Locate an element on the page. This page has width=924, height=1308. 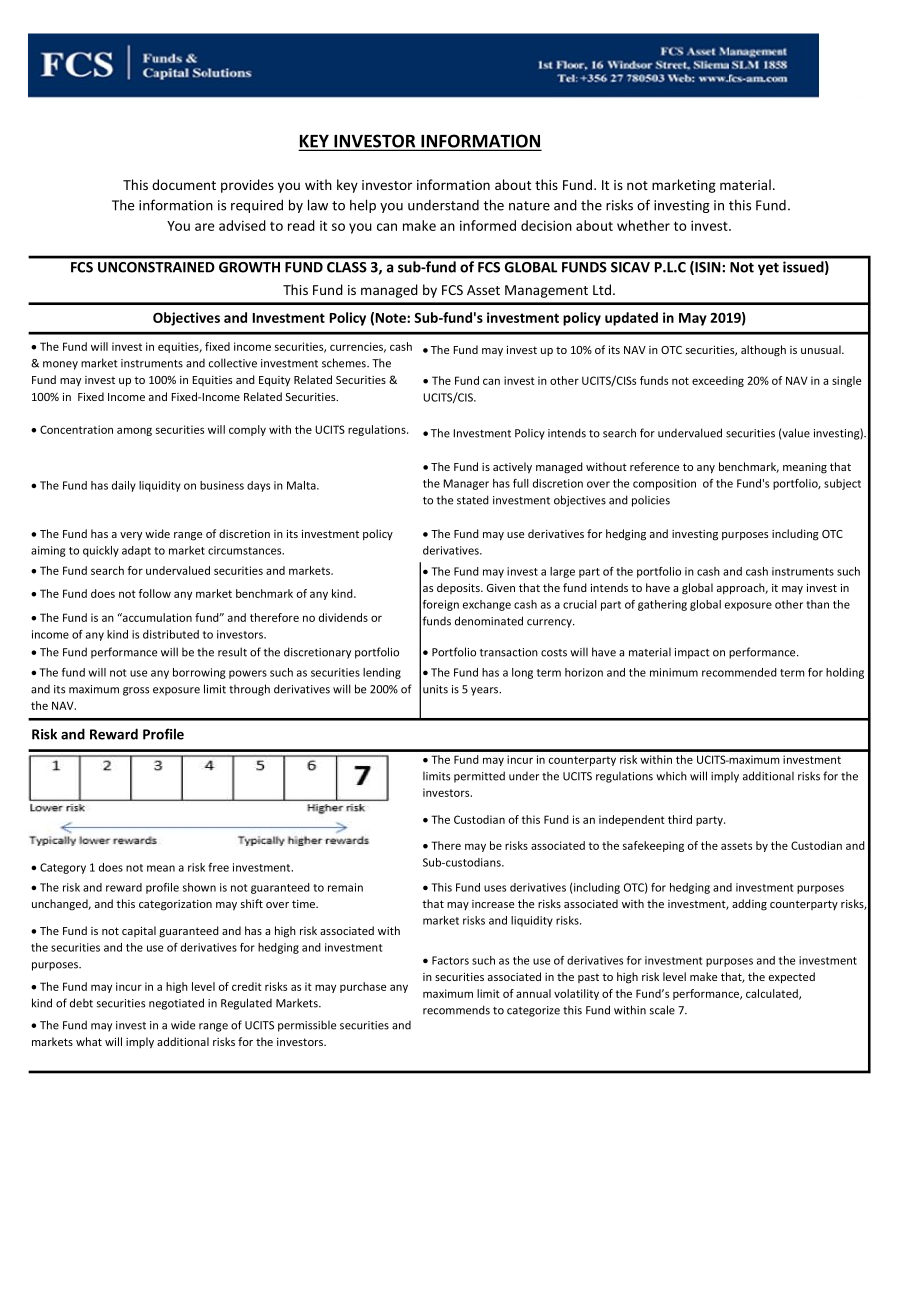
composition is located at coordinates (664, 484).
